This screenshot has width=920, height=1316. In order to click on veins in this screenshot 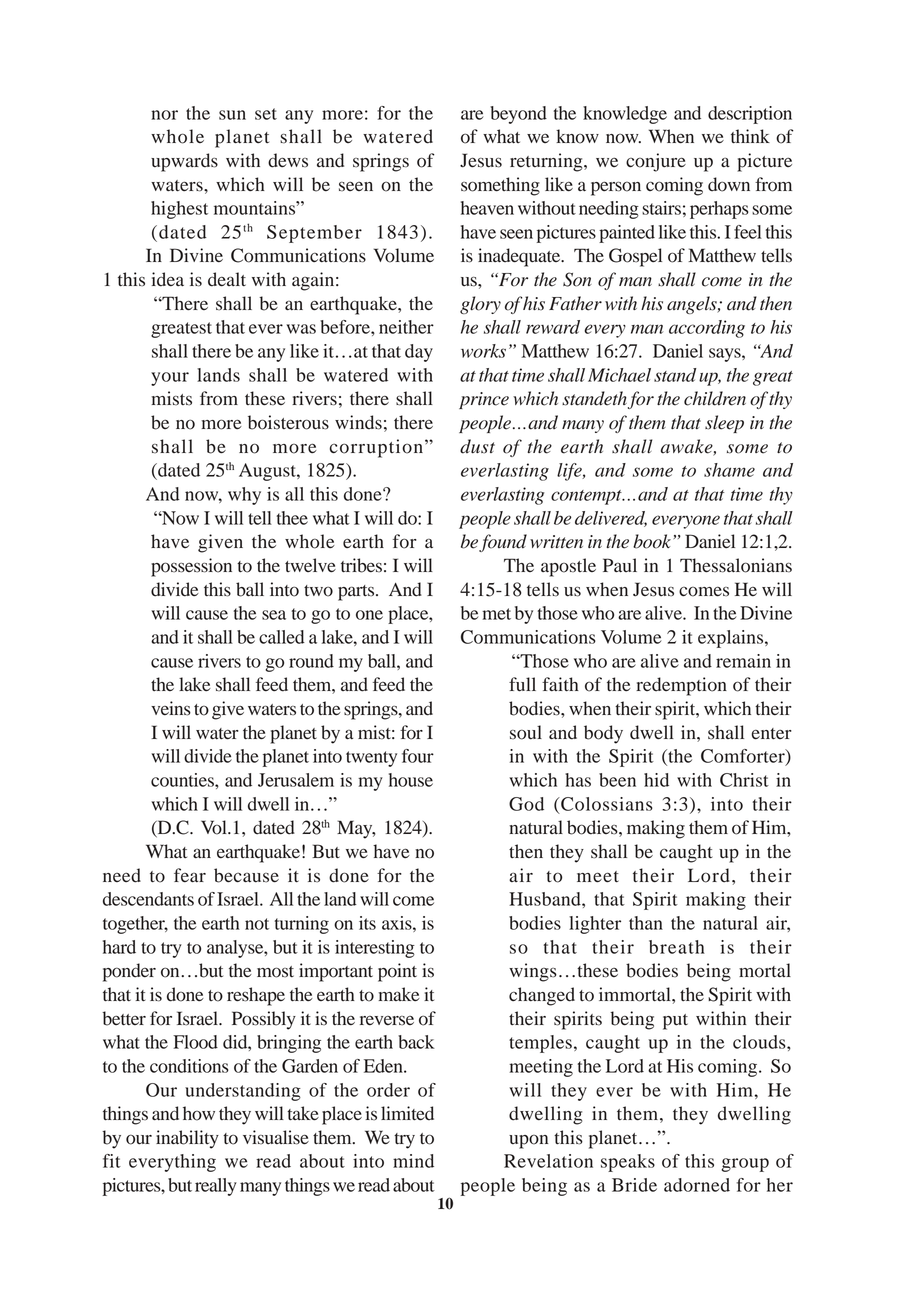, I will do `click(171, 708)`.
